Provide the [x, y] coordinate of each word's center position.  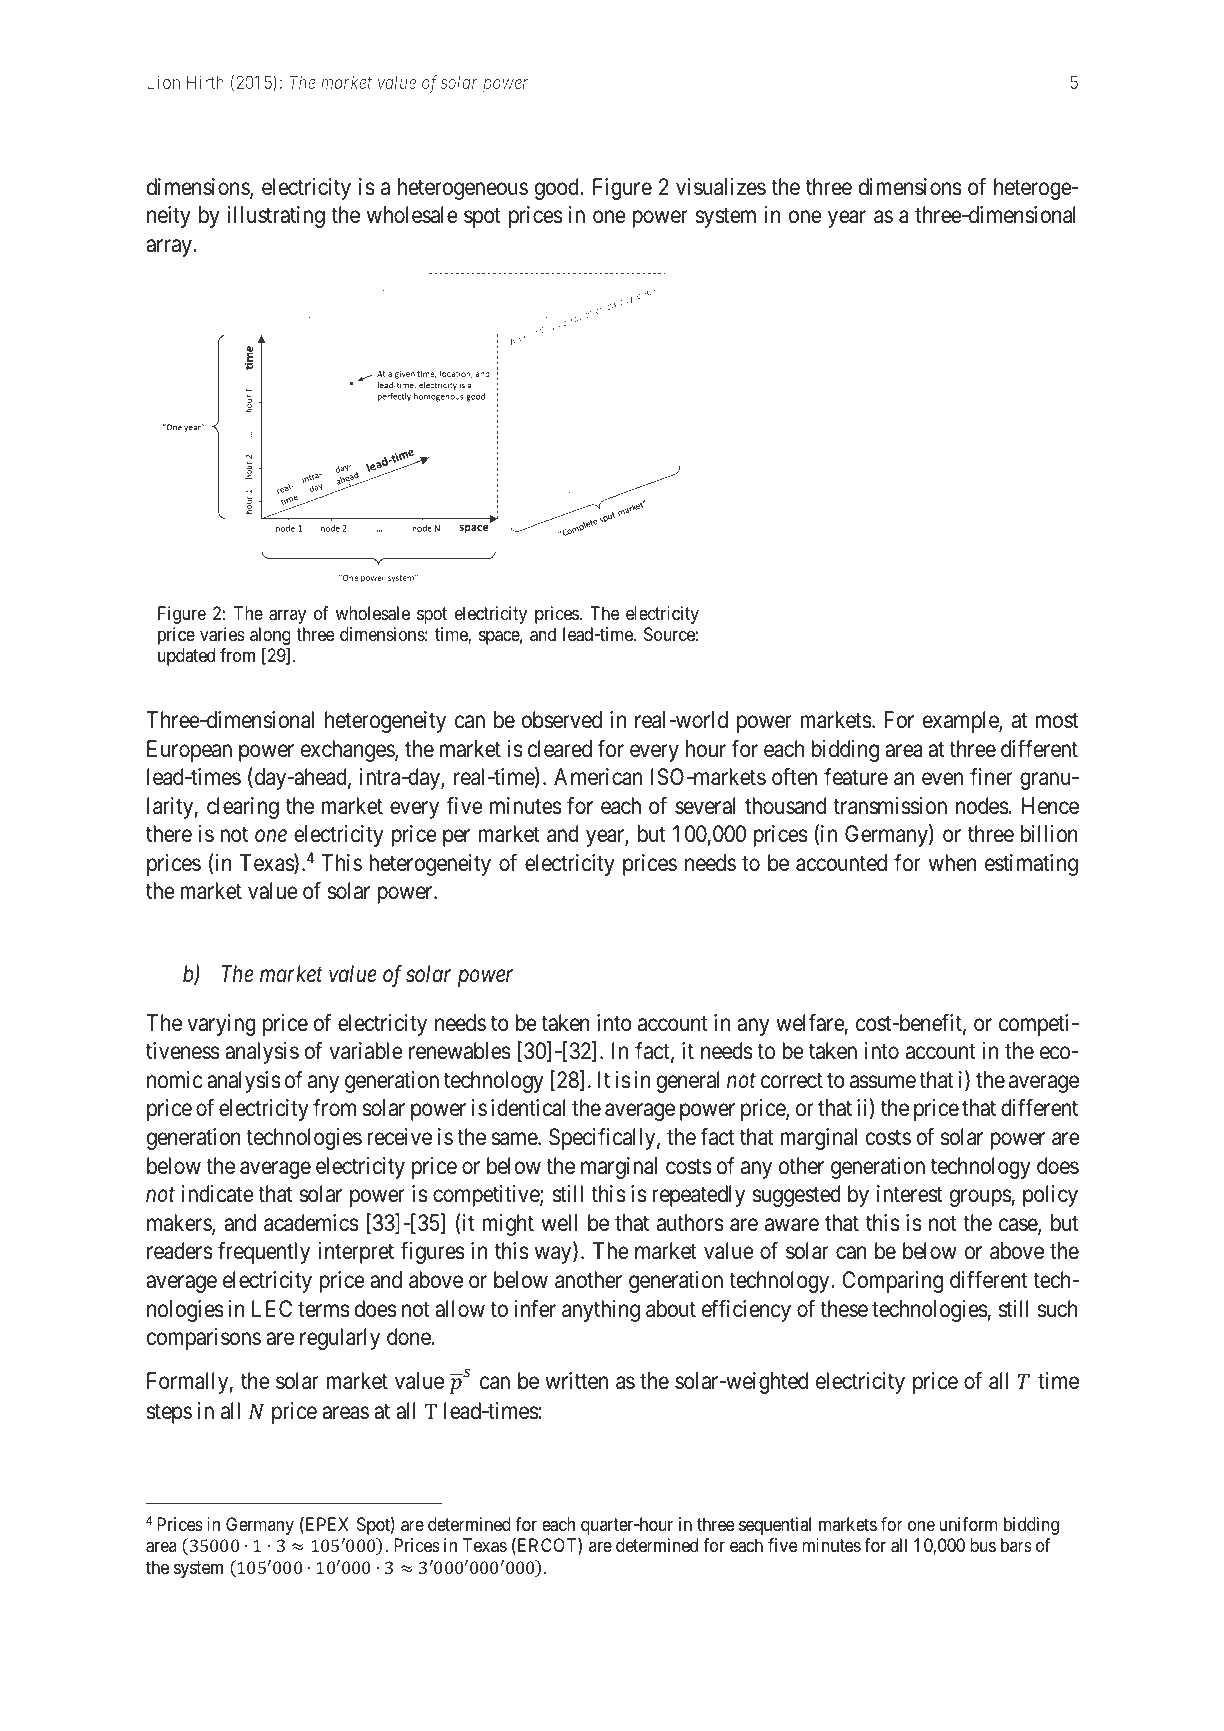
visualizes [721, 187]
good [558, 189]
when [952, 863]
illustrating [276, 217]
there [169, 834]
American [598, 777]
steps [169, 1413]
